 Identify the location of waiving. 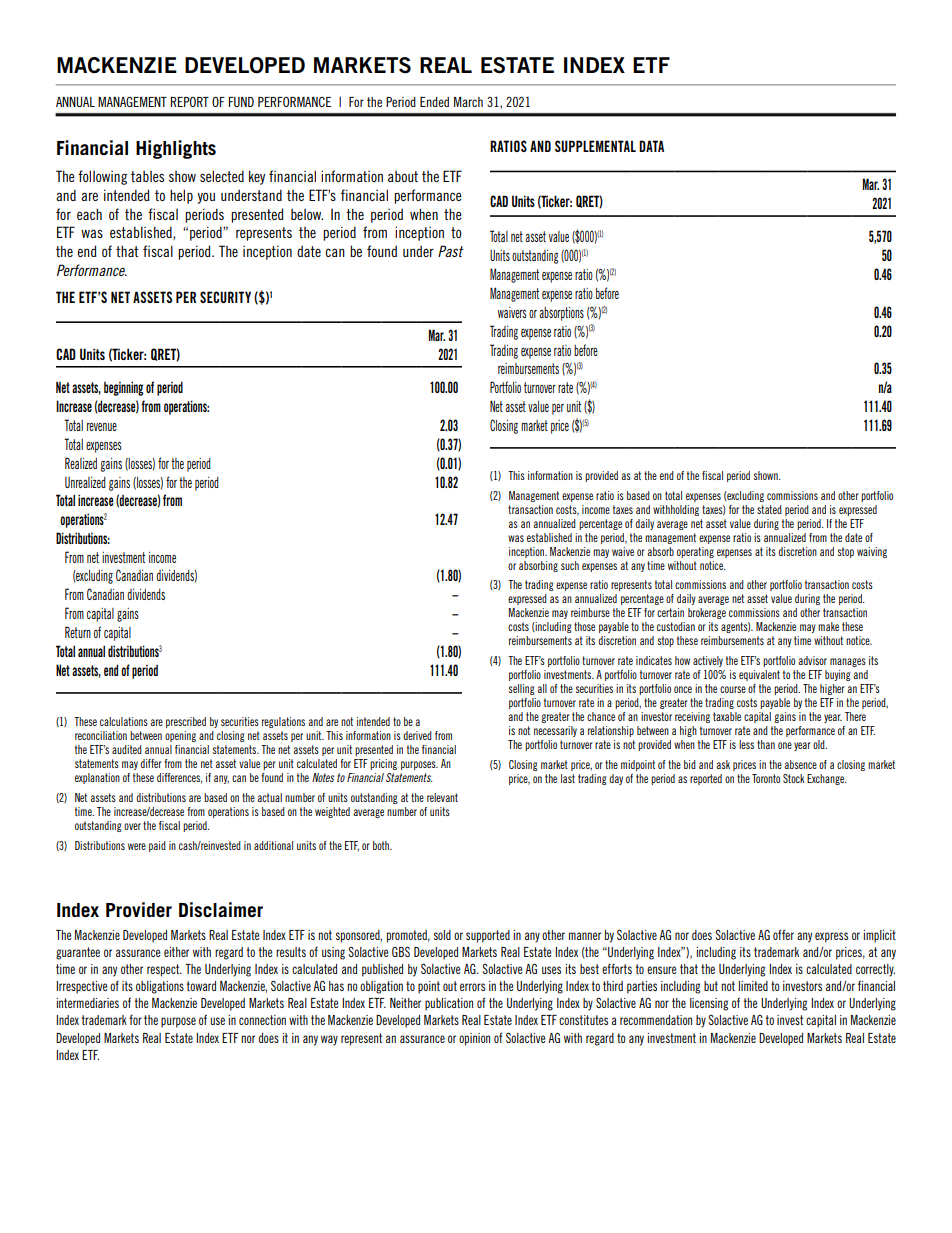
(872, 552).
